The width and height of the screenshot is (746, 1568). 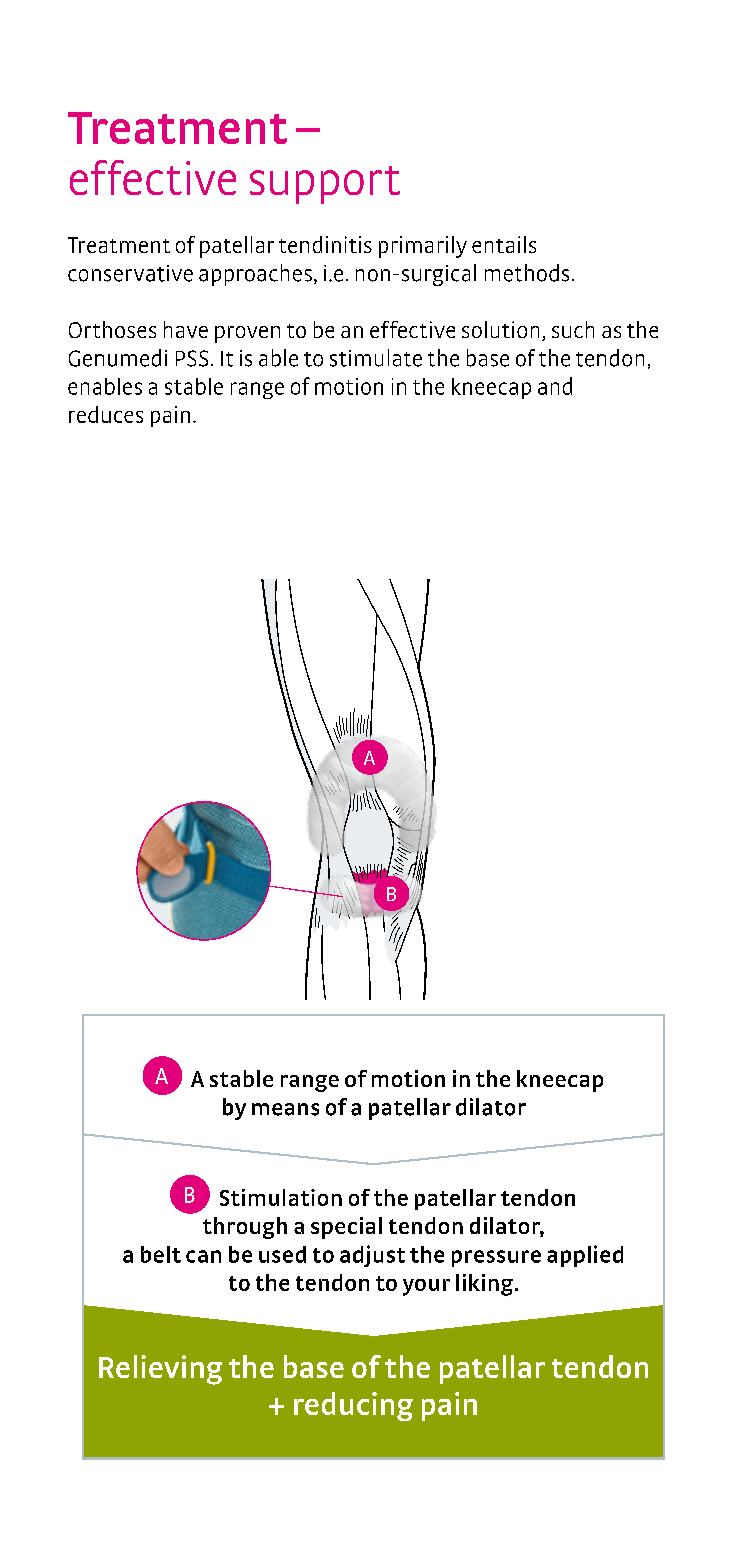 What do you see at coordinates (496, 1258) in the screenshot?
I see `pressure` at bounding box center [496, 1258].
